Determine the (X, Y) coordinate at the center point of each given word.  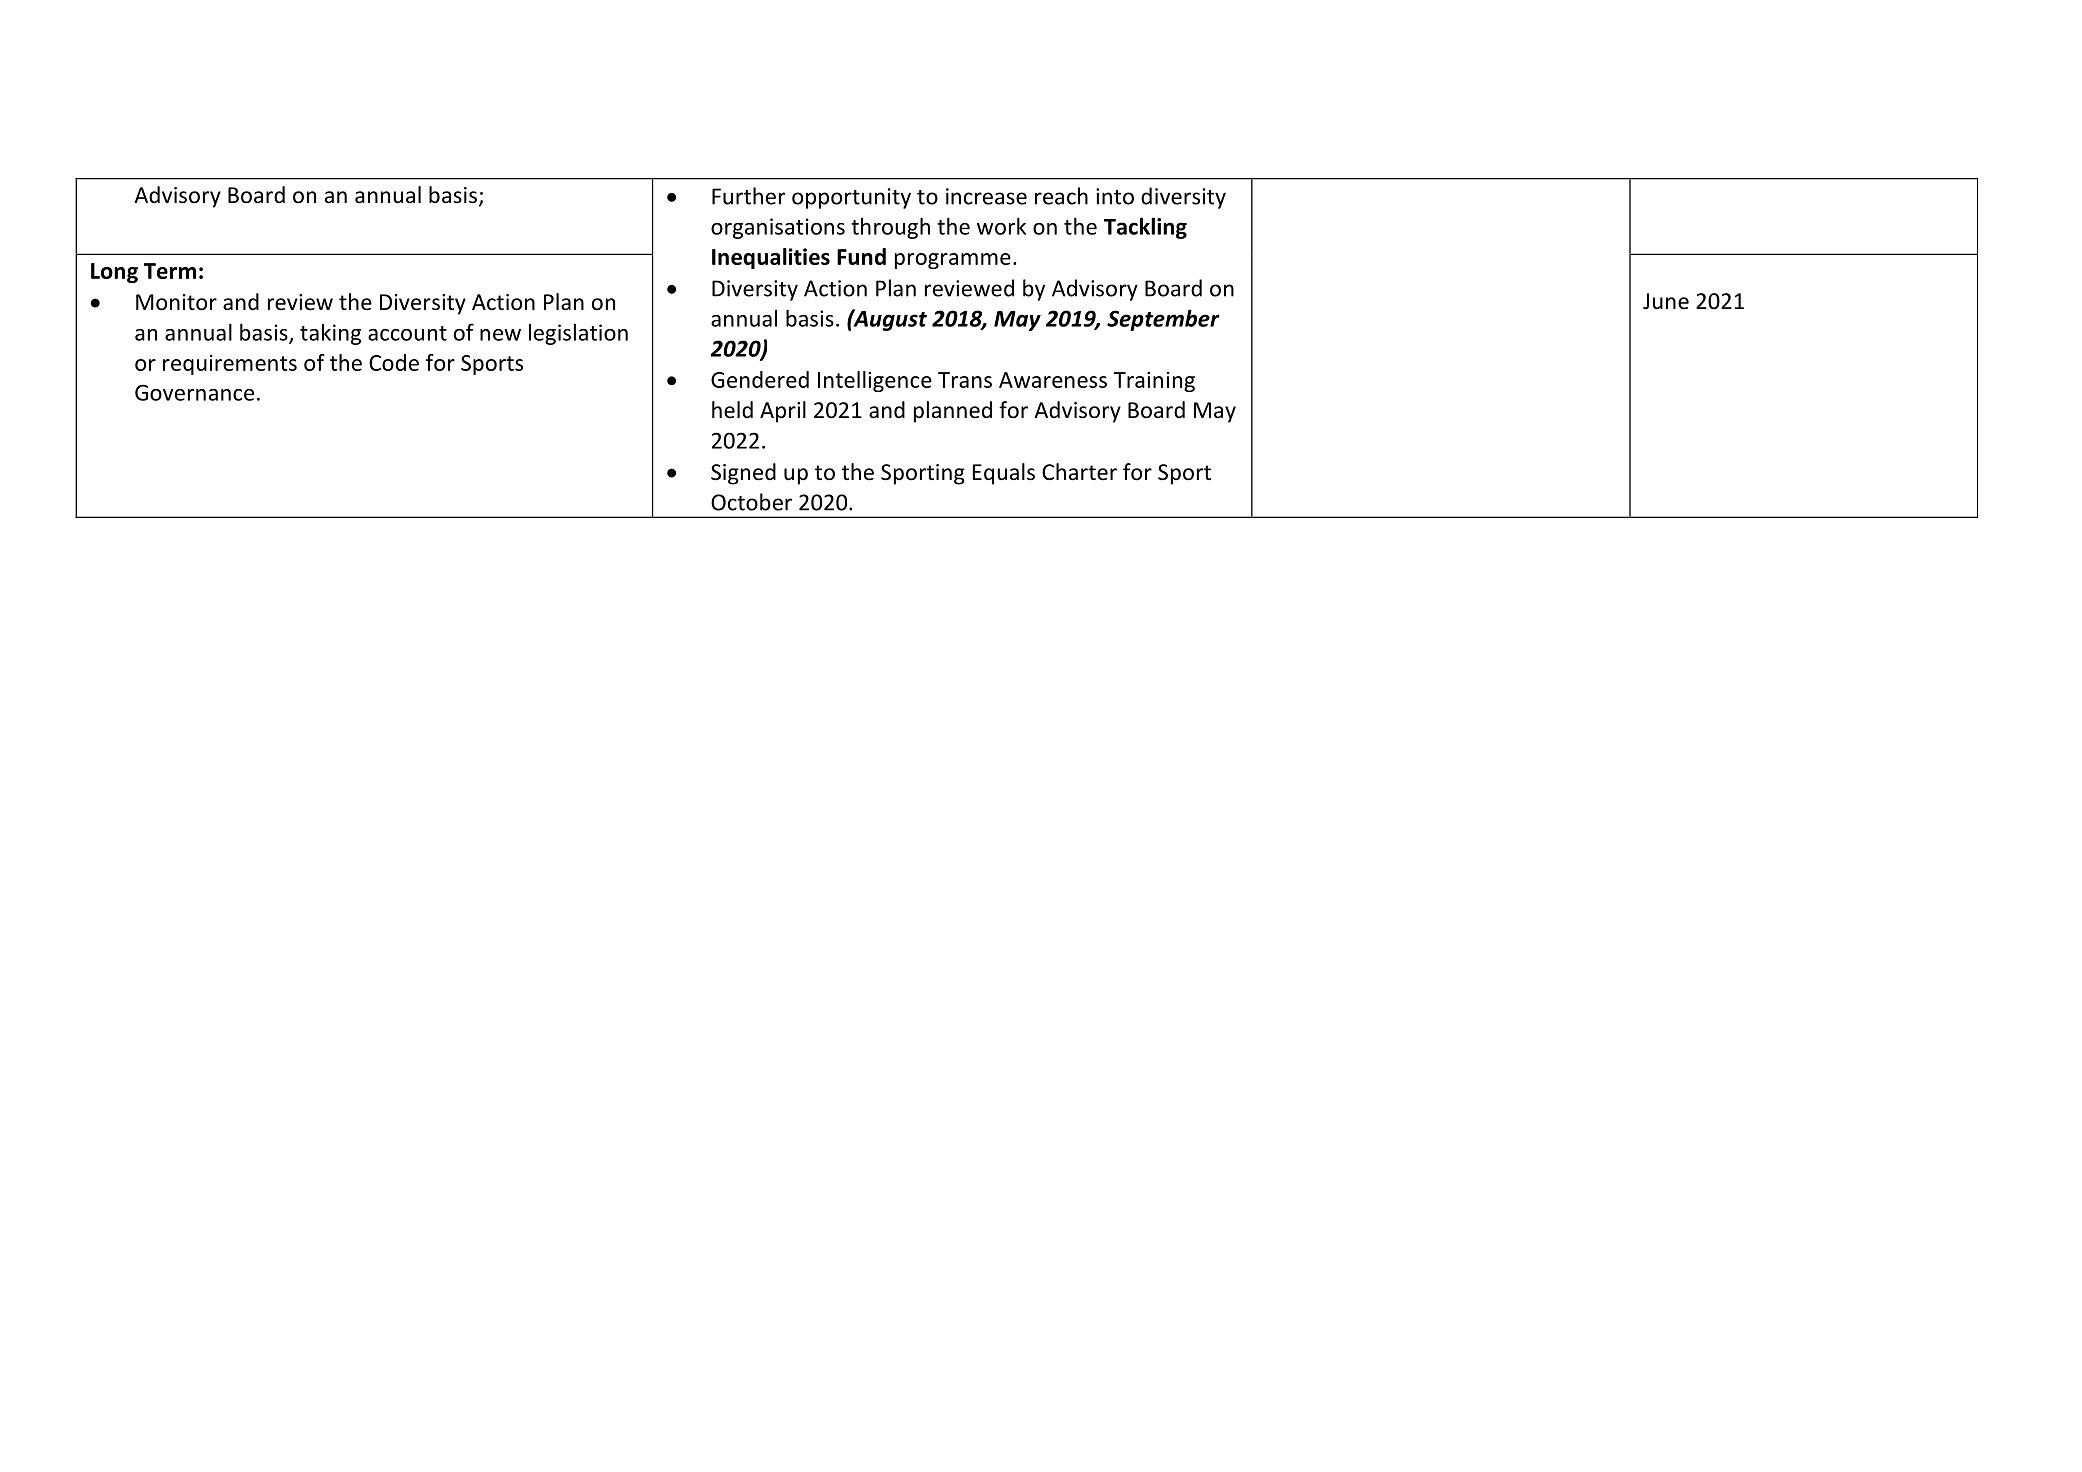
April (783, 412)
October (751, 502)
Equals (1004, 474)
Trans (965, 380)
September (1163, 320)
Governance (194, 392)
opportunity (851, 198)
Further (748, 196)
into (1115, 196)
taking (330, 334)
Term (170, 271)
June (1666, 301)
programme (953, 261)
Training (1154, 382)
